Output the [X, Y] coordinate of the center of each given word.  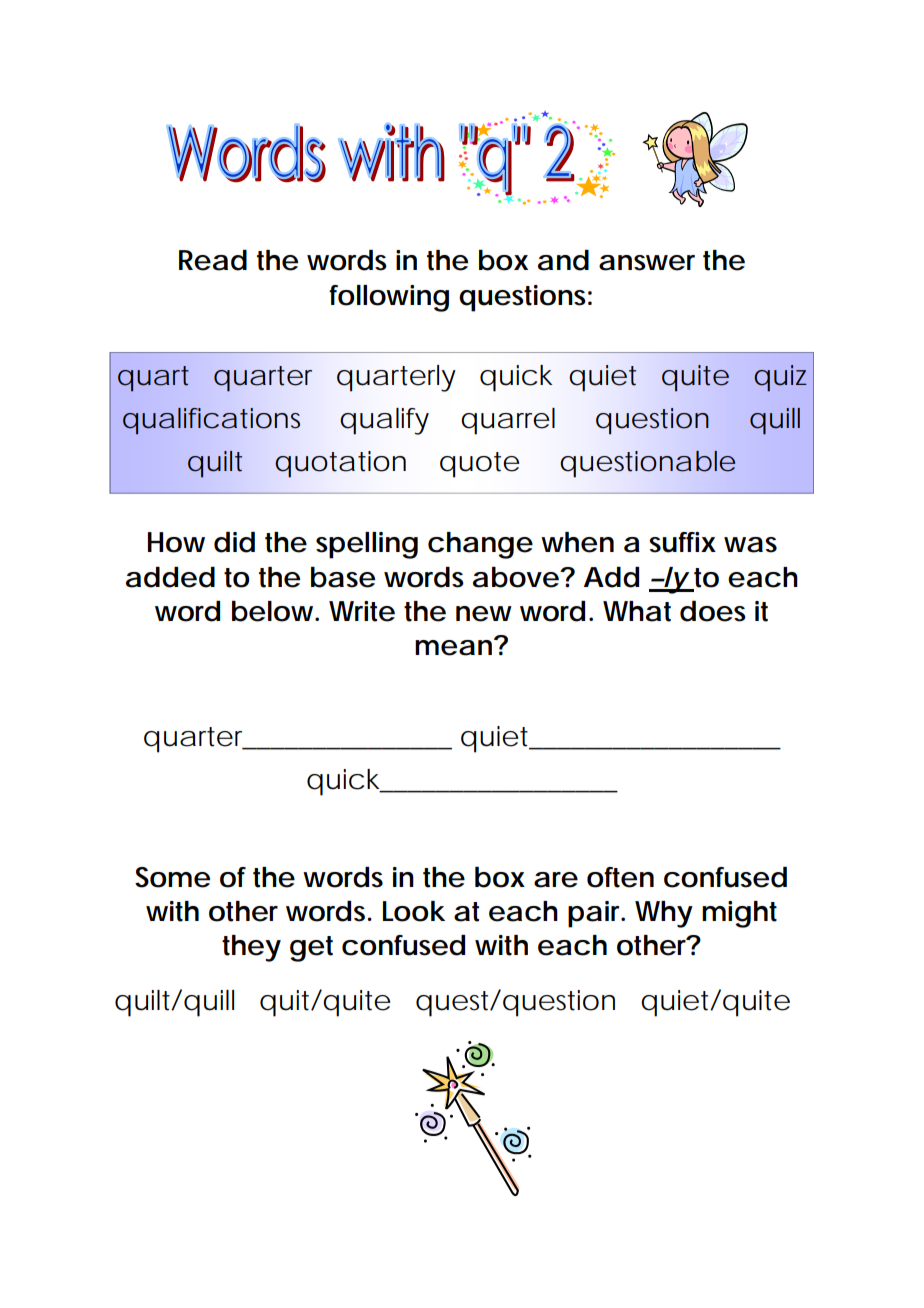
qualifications [211, 421]
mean [453, 648]
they [251, 948]
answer [647, 263]
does [713, 611]
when [577, 542]
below [274, 611]
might [739, 914]
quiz [780, 378]
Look [414, 911]
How [176, 542]
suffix [682, 542]
